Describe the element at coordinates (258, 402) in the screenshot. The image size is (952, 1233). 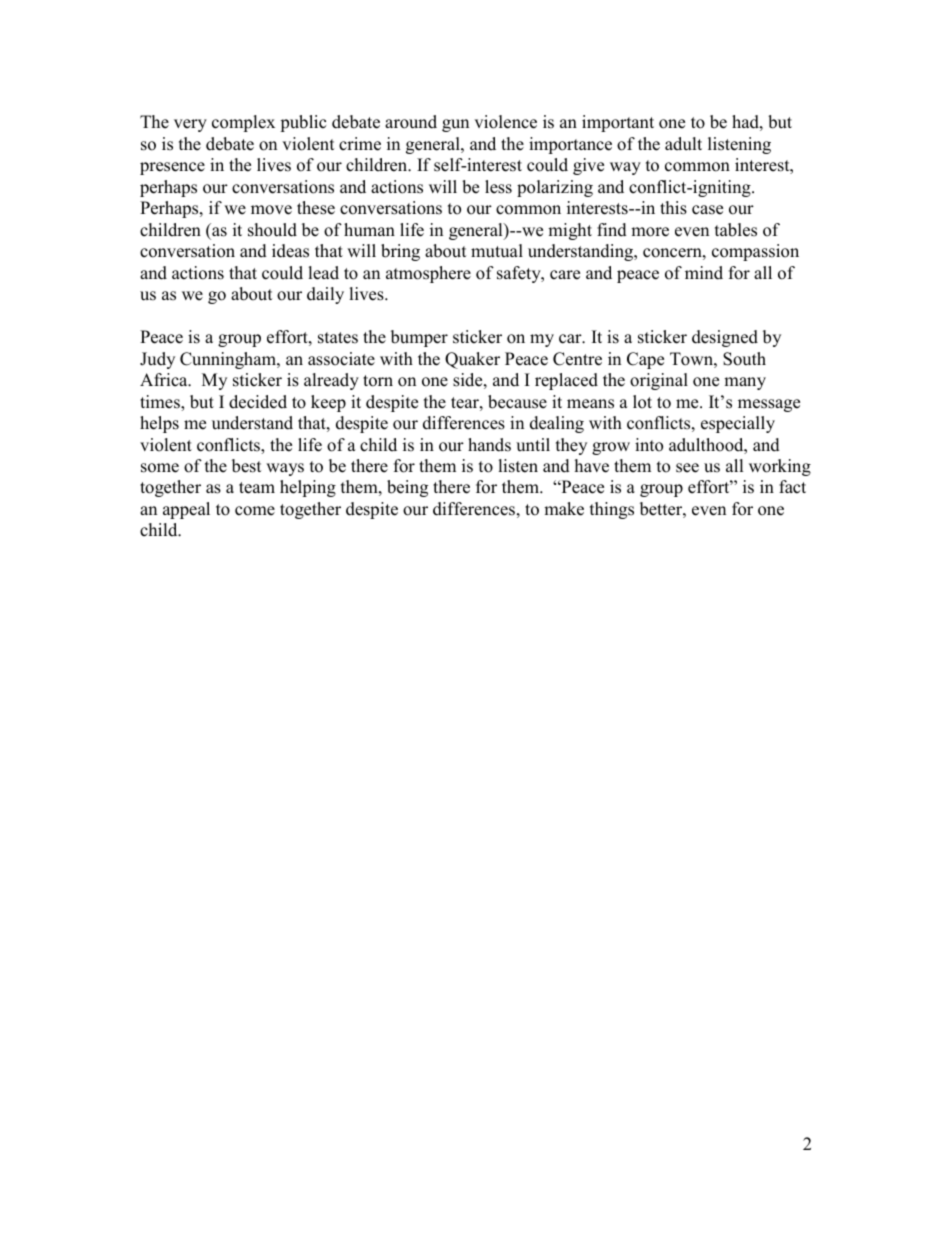
I see `decided` at that location.
